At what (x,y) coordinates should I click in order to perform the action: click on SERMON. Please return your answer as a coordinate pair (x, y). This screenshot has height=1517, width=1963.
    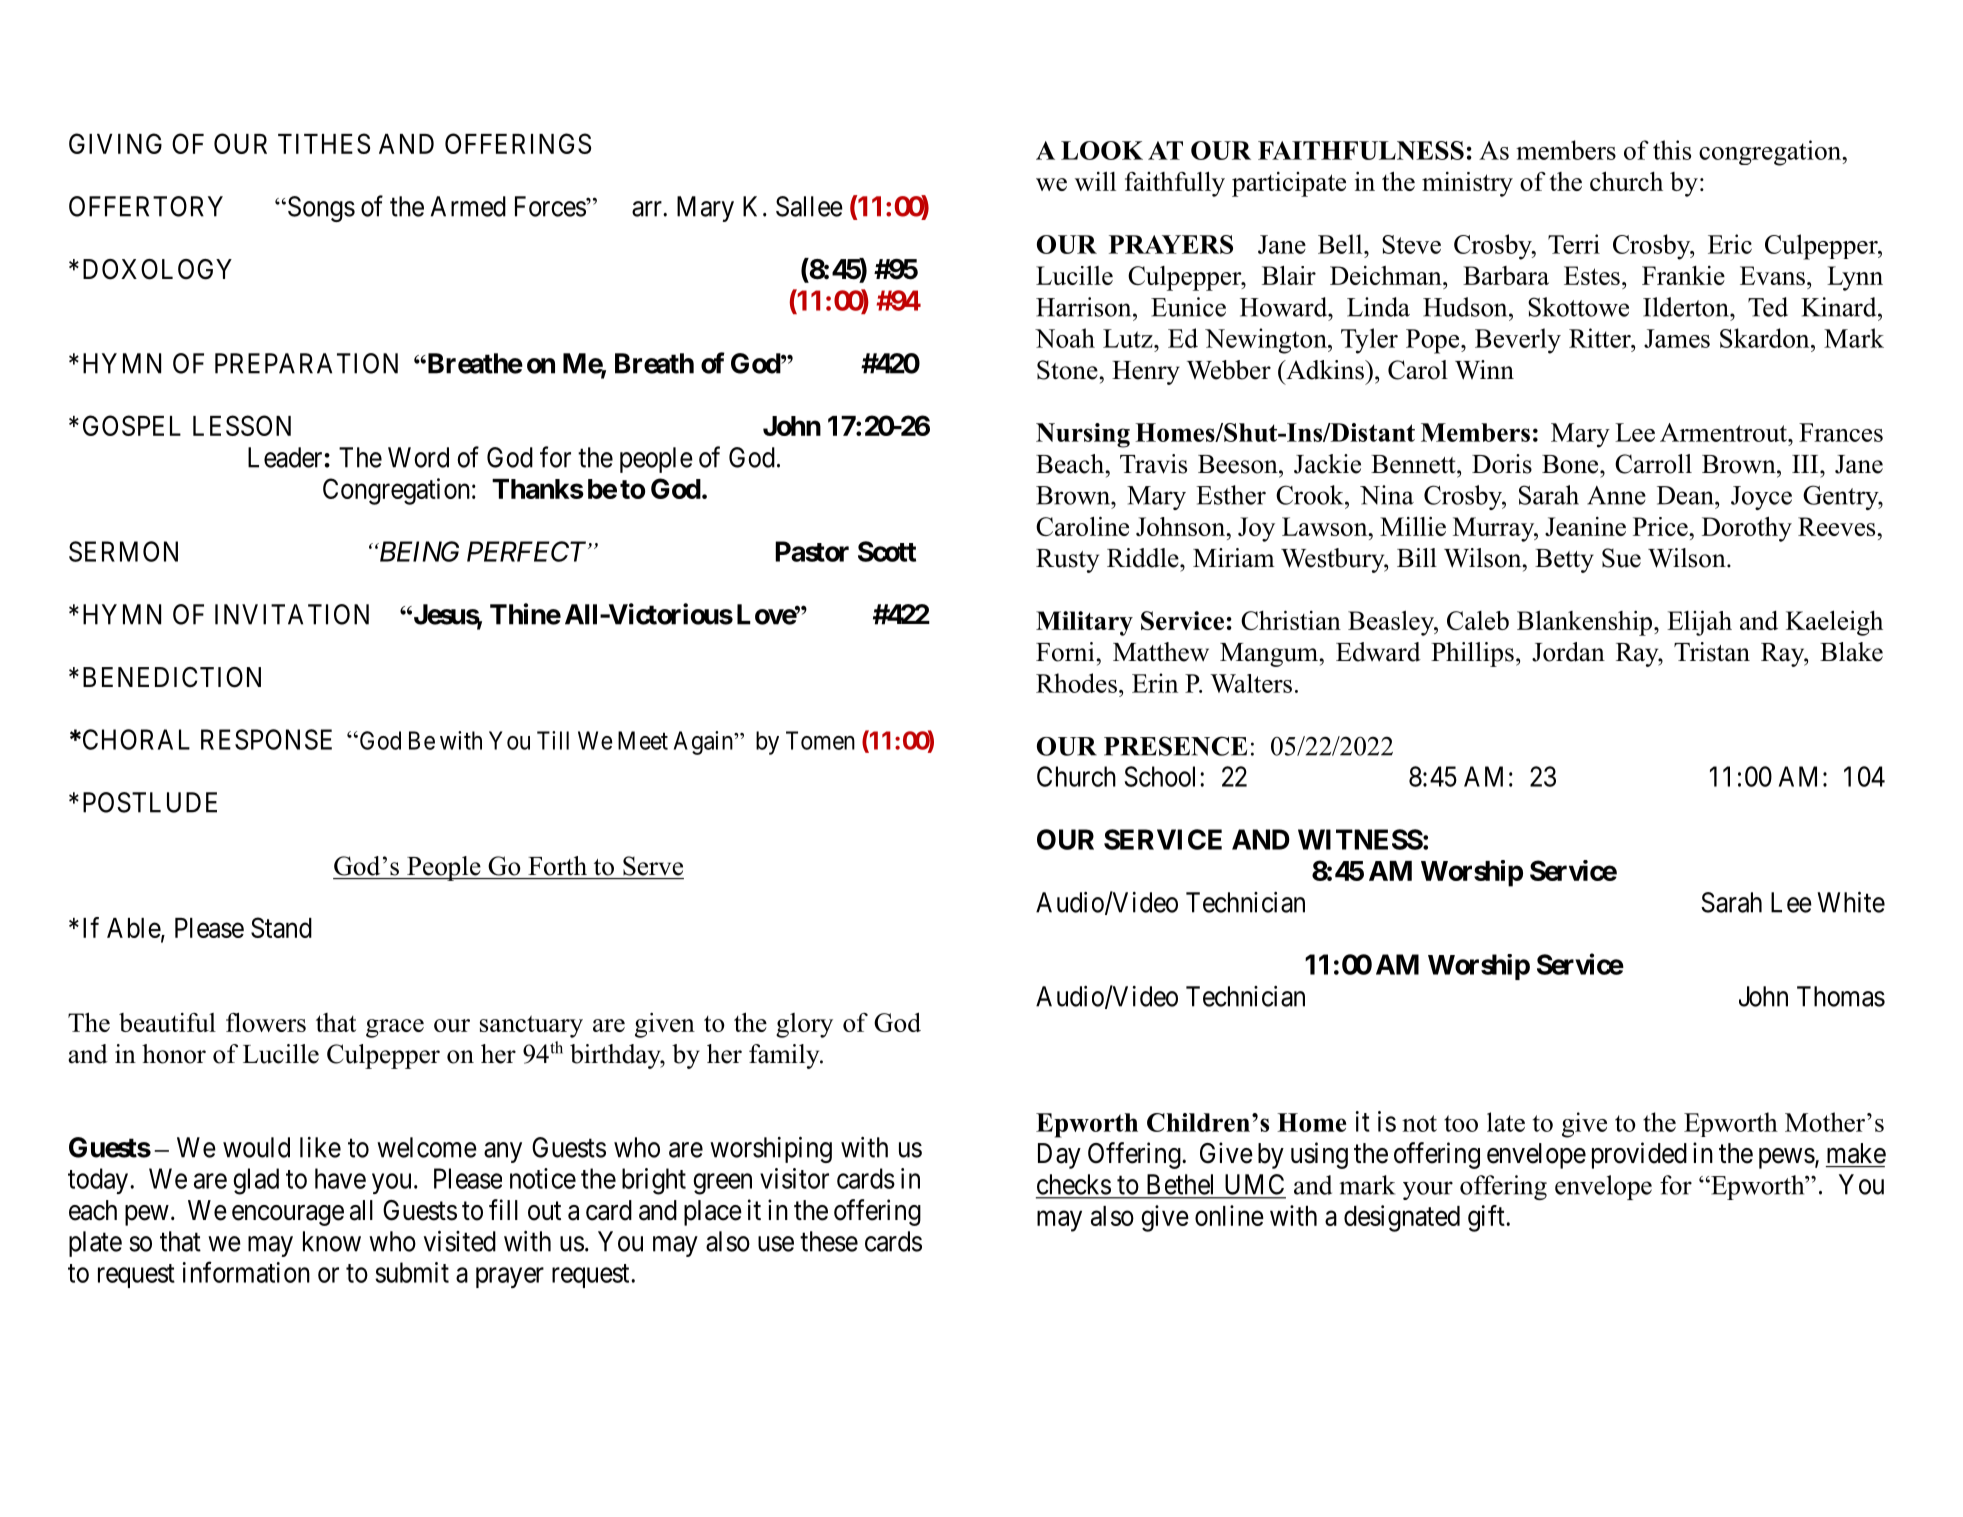
    Looking at the image, I should click on (123, 551).
